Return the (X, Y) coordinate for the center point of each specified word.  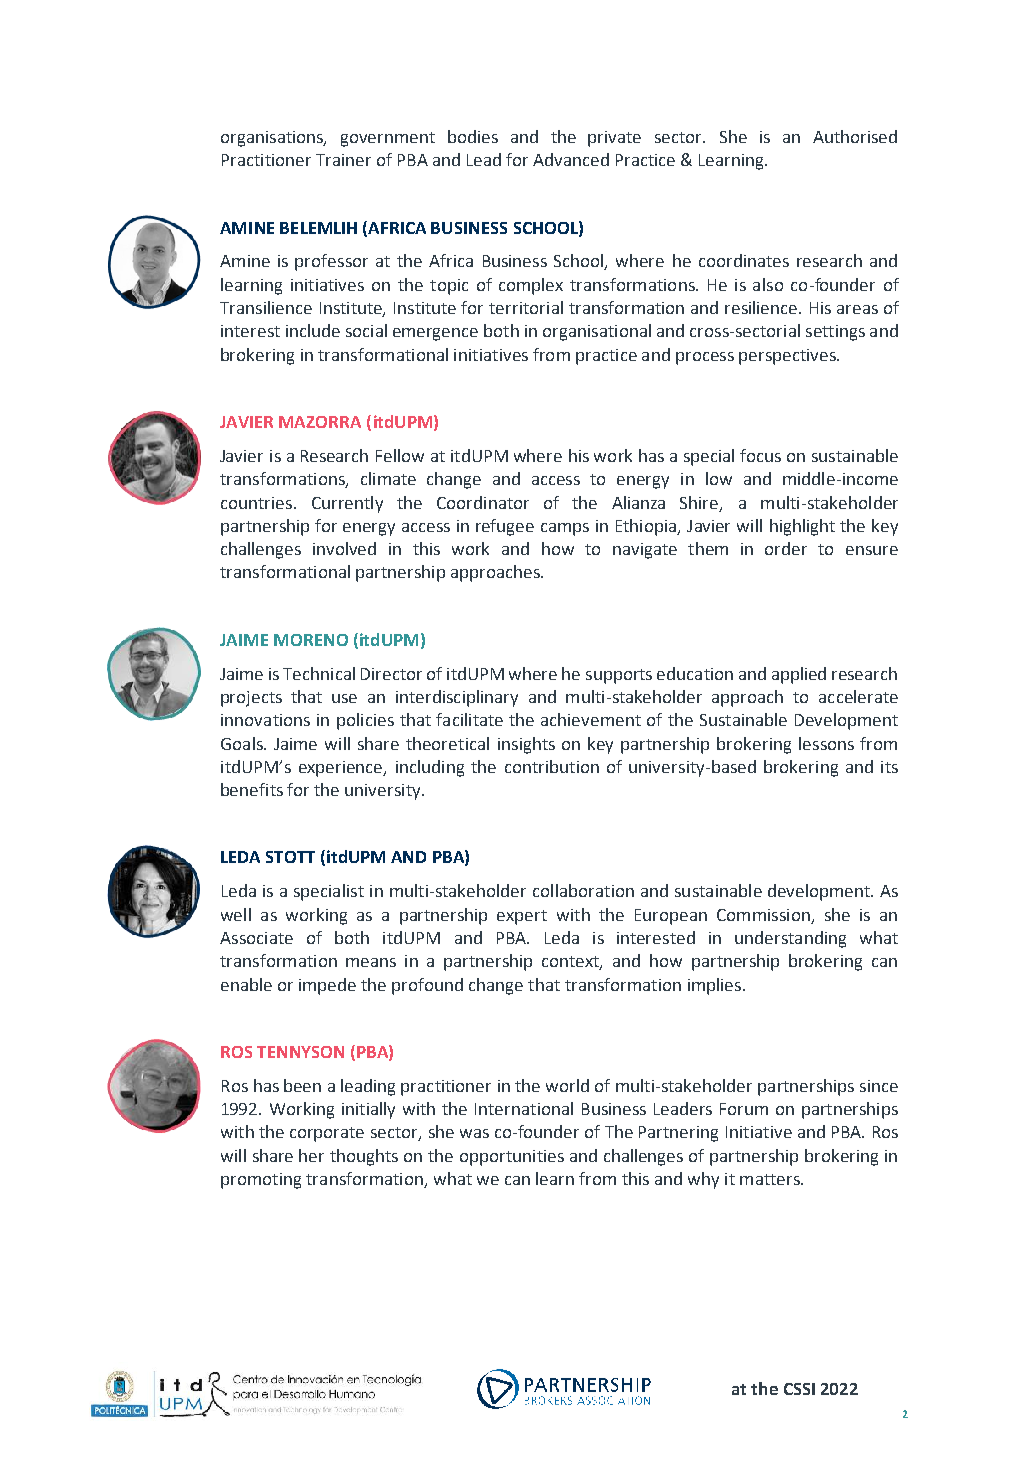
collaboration (583, 890)
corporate (327, 1134)
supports (619, 676)
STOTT (290, 857)
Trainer (343, 160)
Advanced (571, 159)
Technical (319, 673)
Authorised (855, 136)
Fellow (400, 455)
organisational (597, 332)
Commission (763, 915)
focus (760, 455)
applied (799, 675)
